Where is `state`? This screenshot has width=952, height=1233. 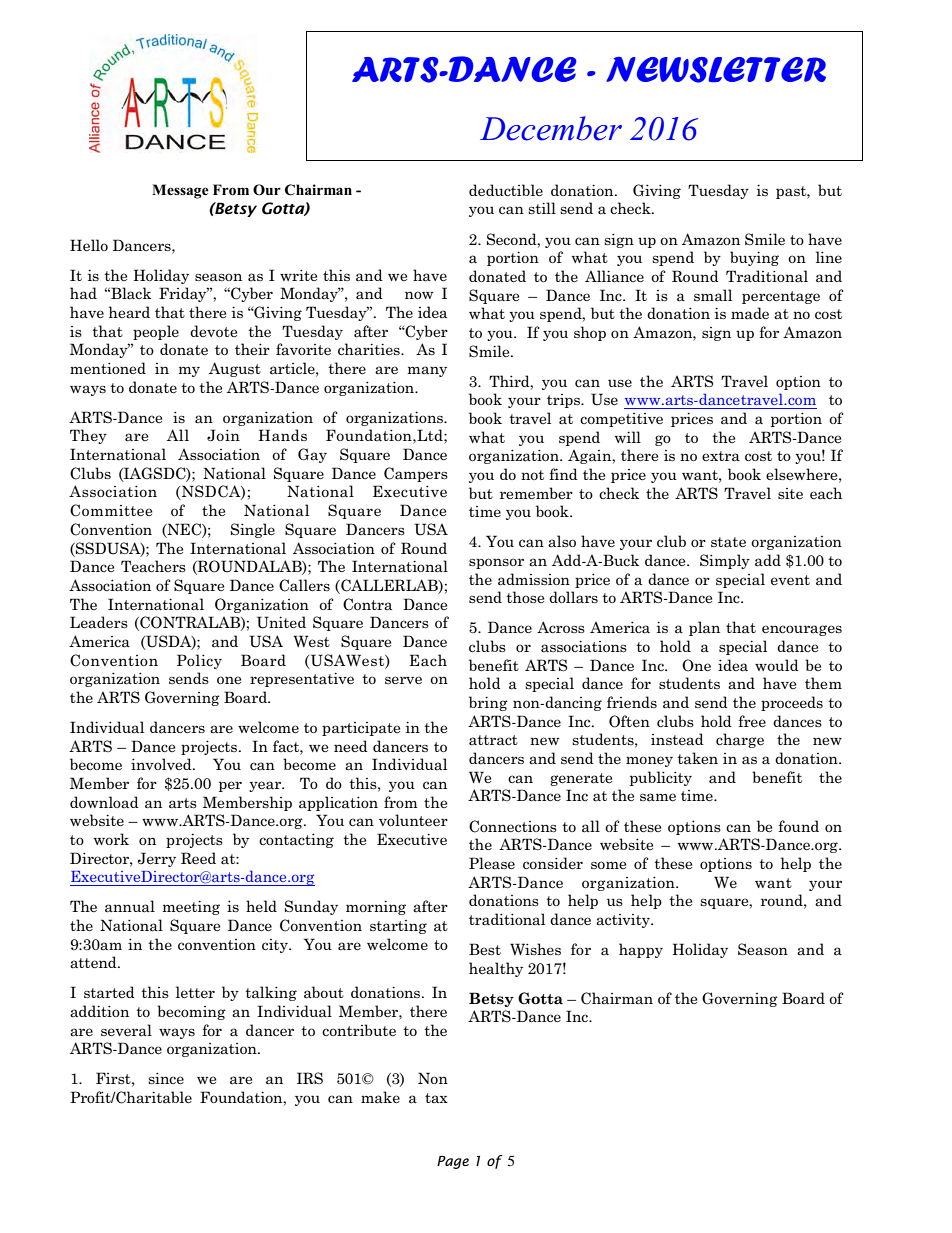 state is located at coordinates (728, 542).
